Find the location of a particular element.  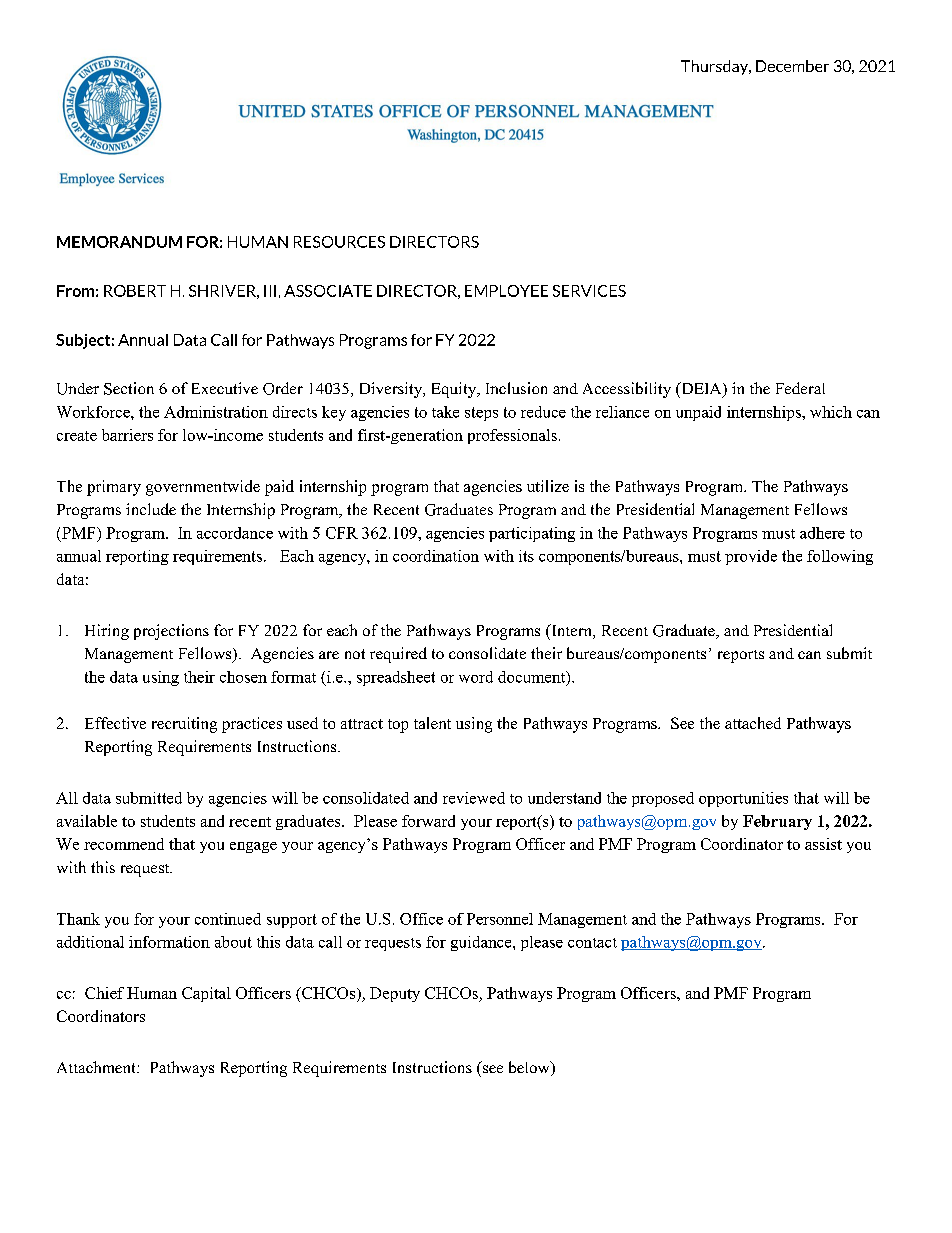

contact is located at coordinates (592, 943).
